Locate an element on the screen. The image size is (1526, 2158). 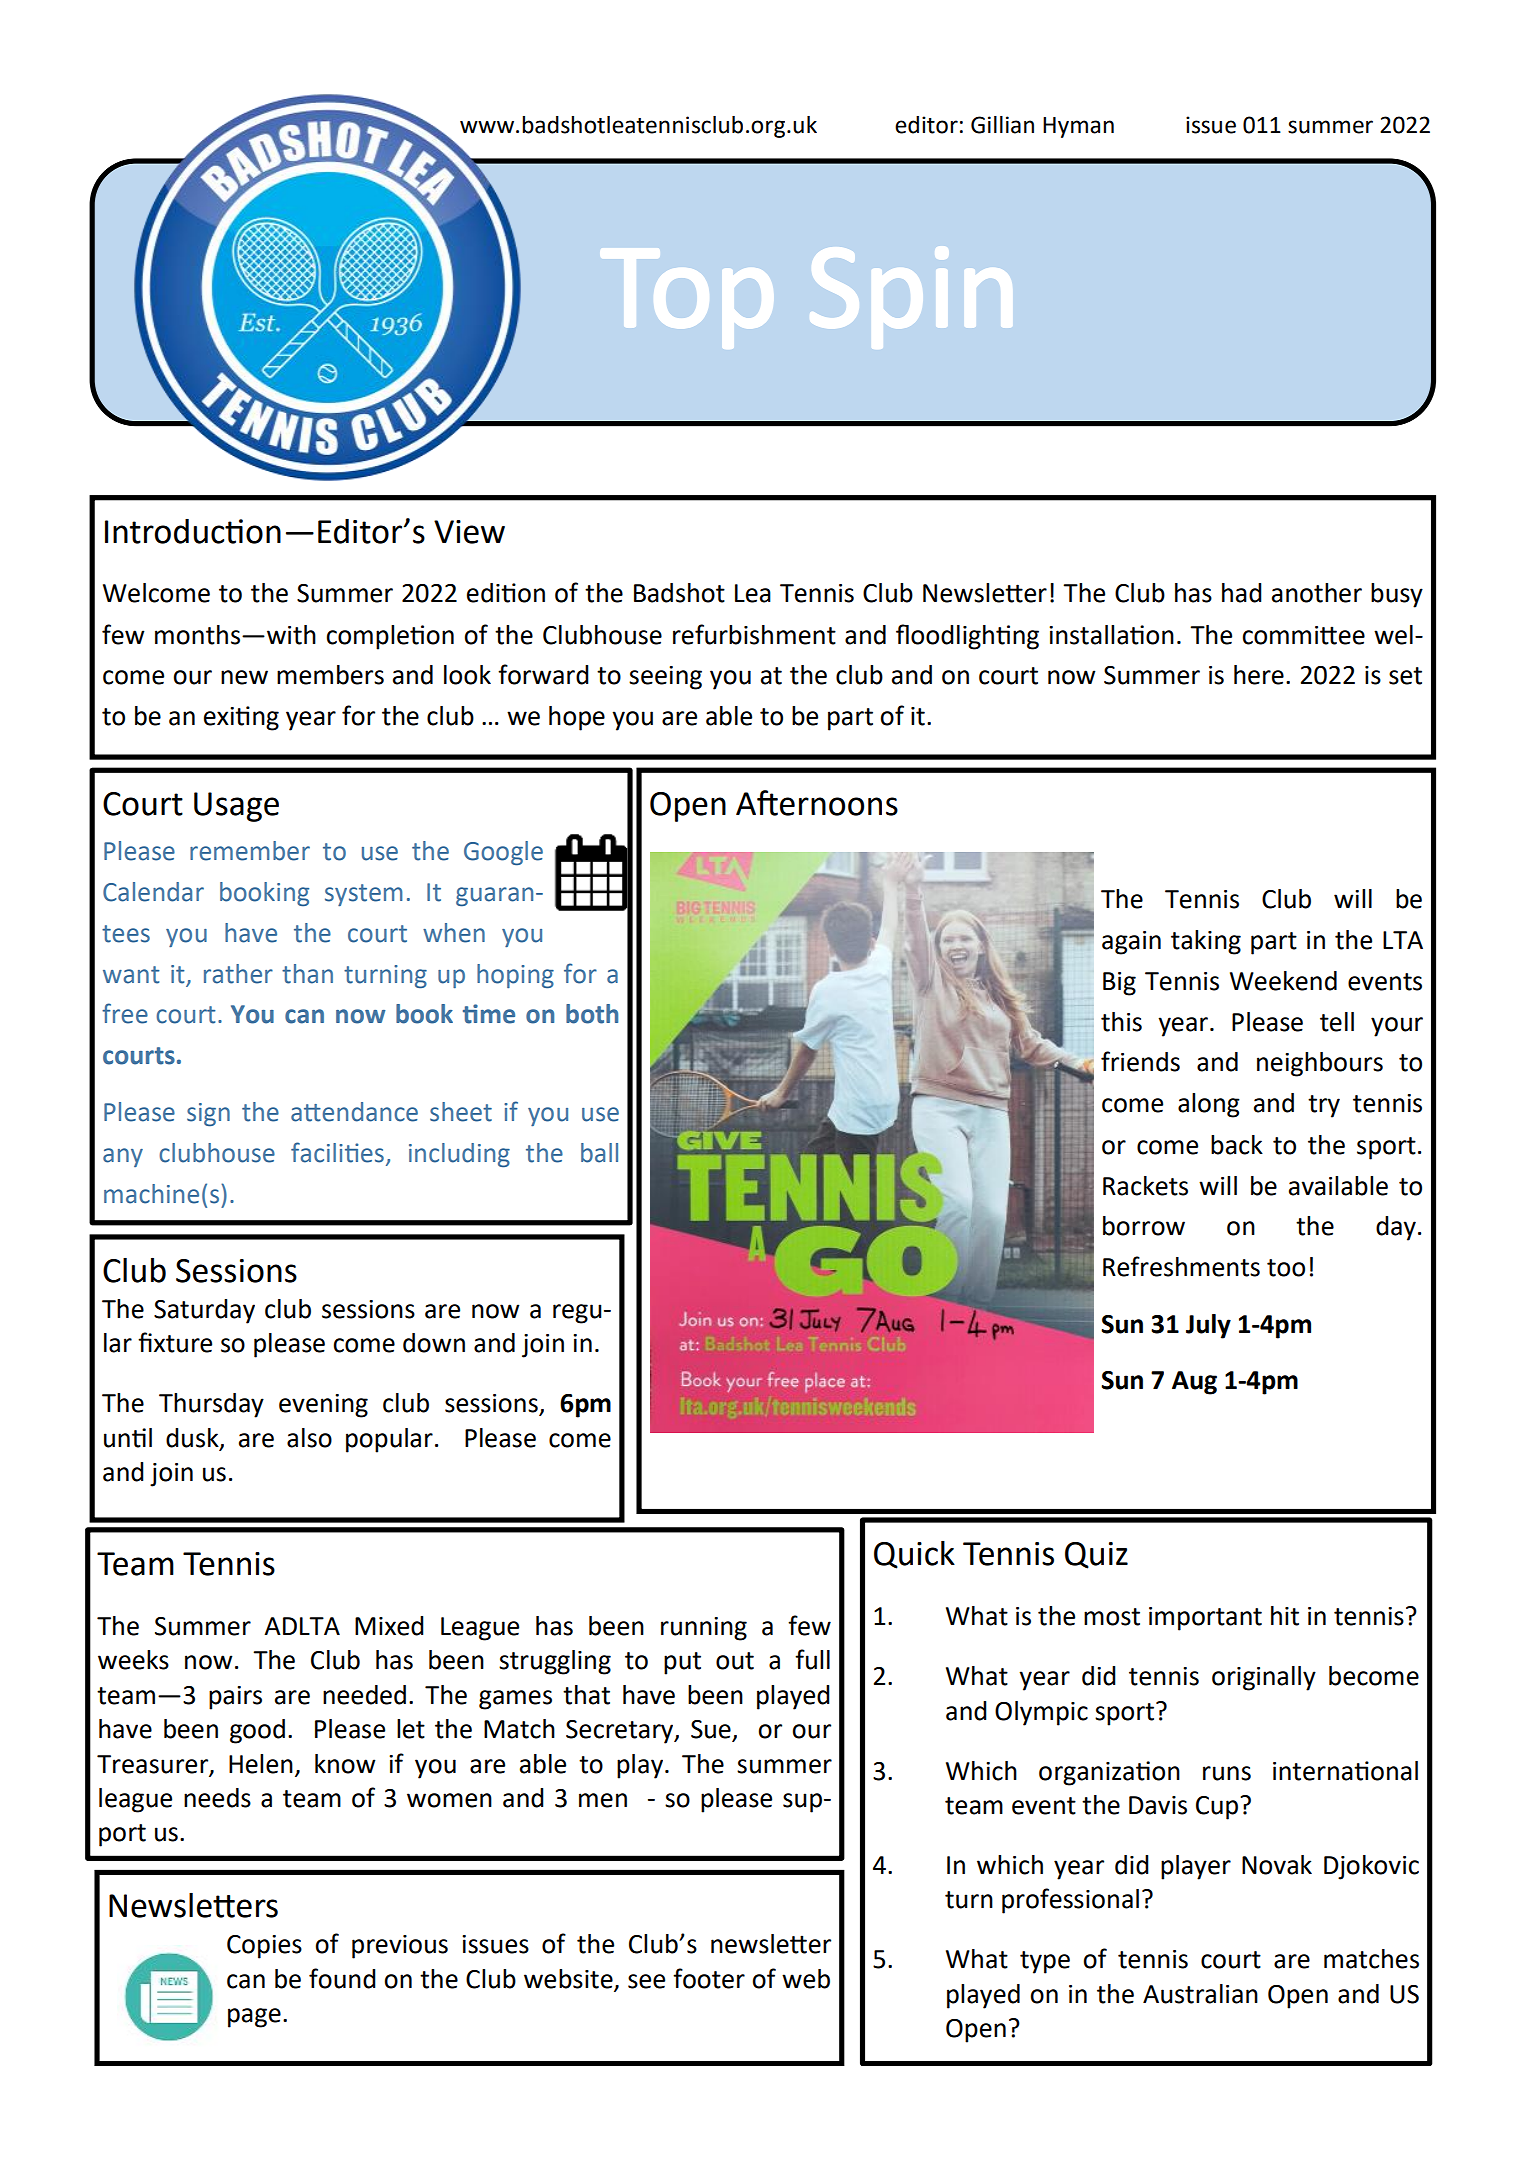
Hyman is located at coordinates (1078, 127).
